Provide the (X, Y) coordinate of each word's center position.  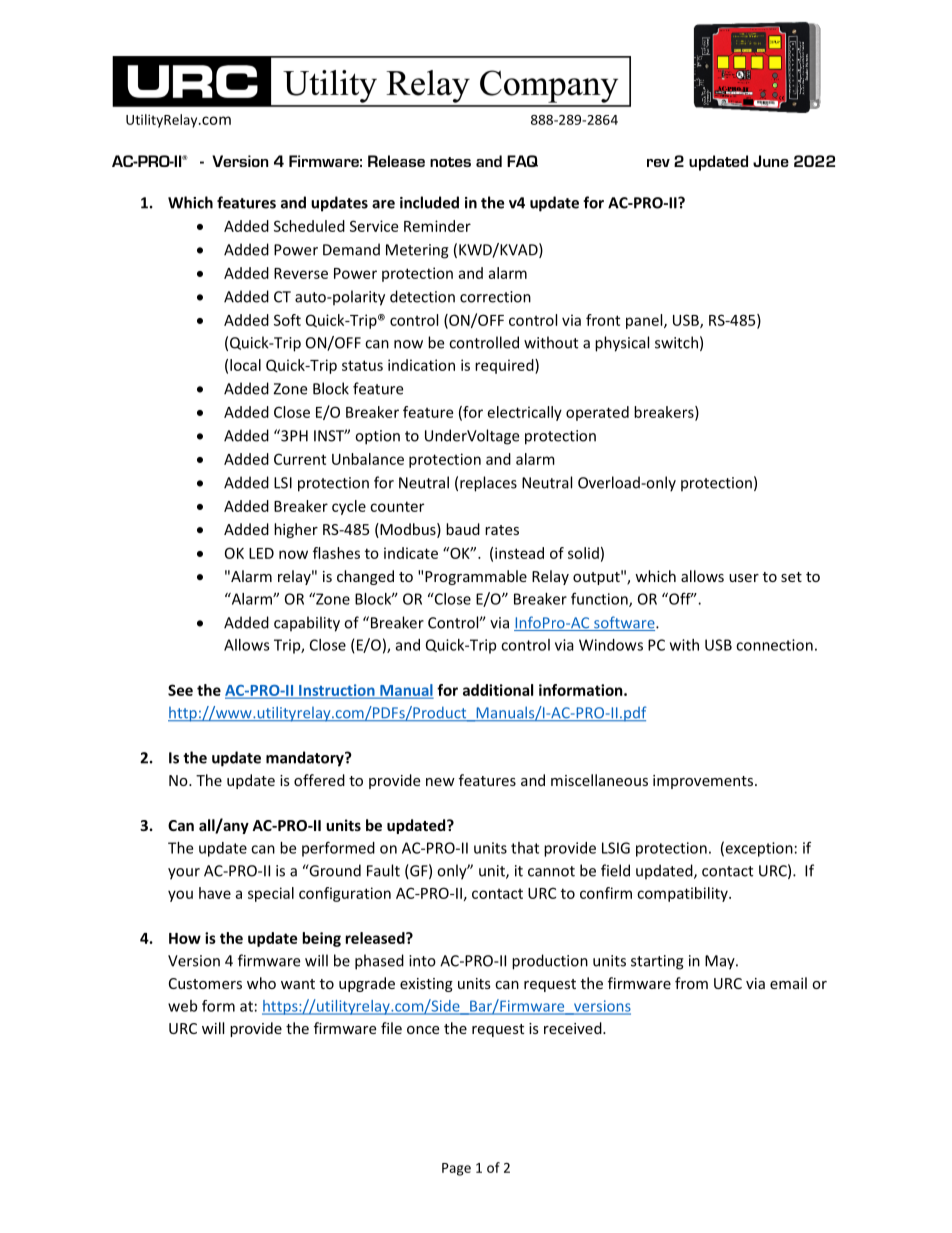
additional (498, 690)
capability (307, 624)
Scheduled (309, 226)
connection (774, 645)
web (182, 1006)
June (771, 161)
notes (450, 162)
